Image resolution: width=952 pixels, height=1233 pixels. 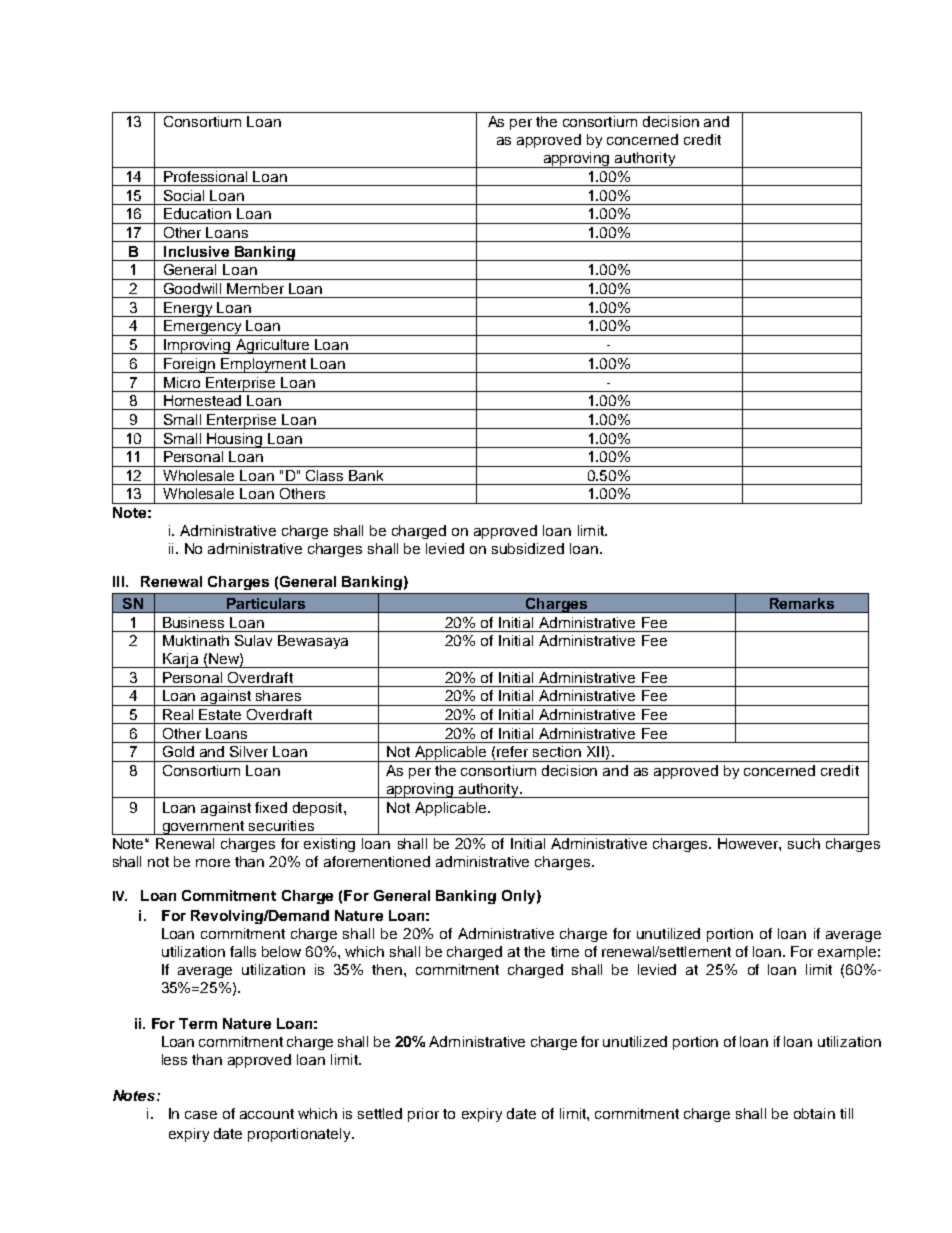 I want to click on Improving, so click(x=197, y=346).
